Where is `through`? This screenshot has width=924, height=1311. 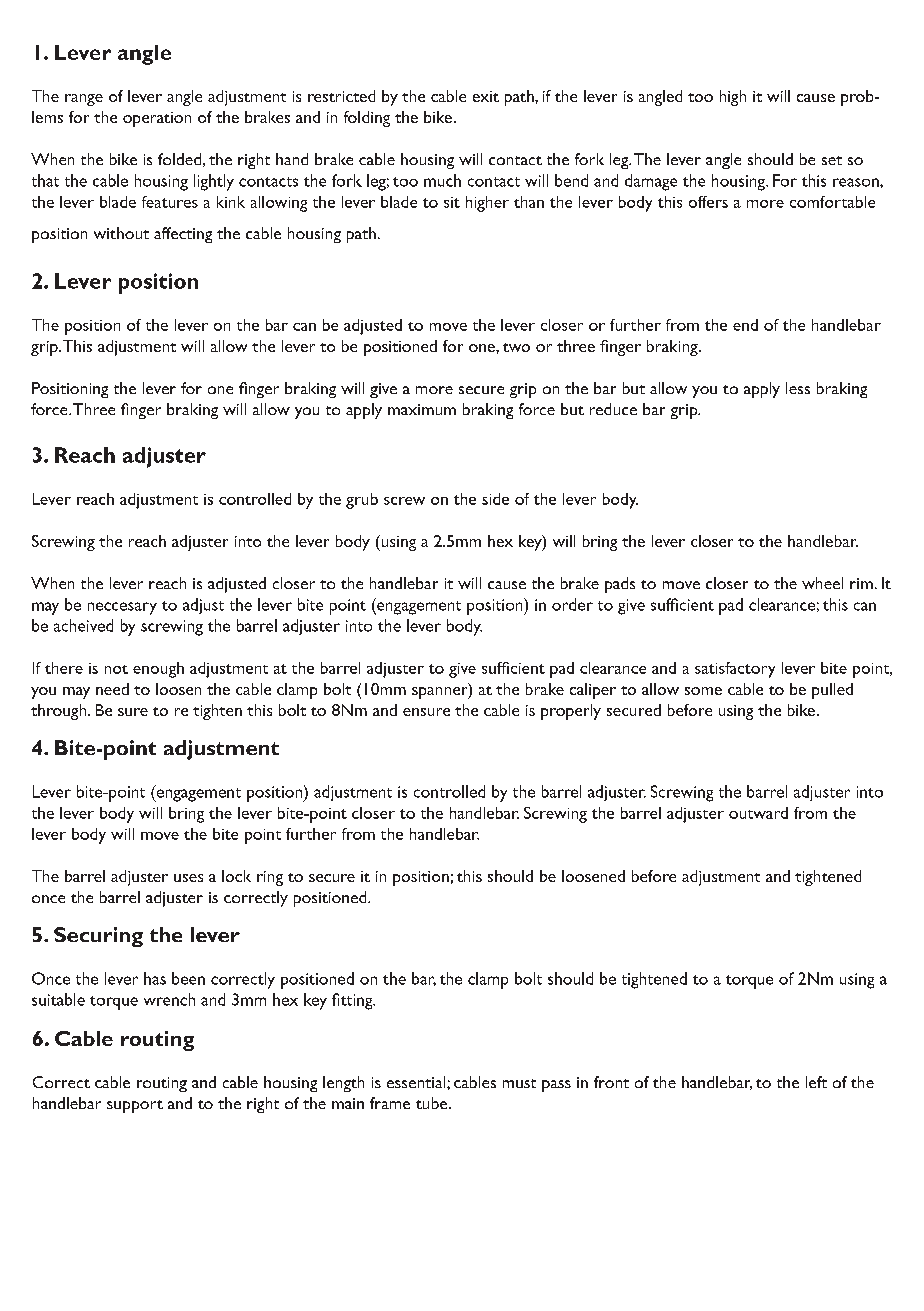
through is located at coordinates (60, 712).
